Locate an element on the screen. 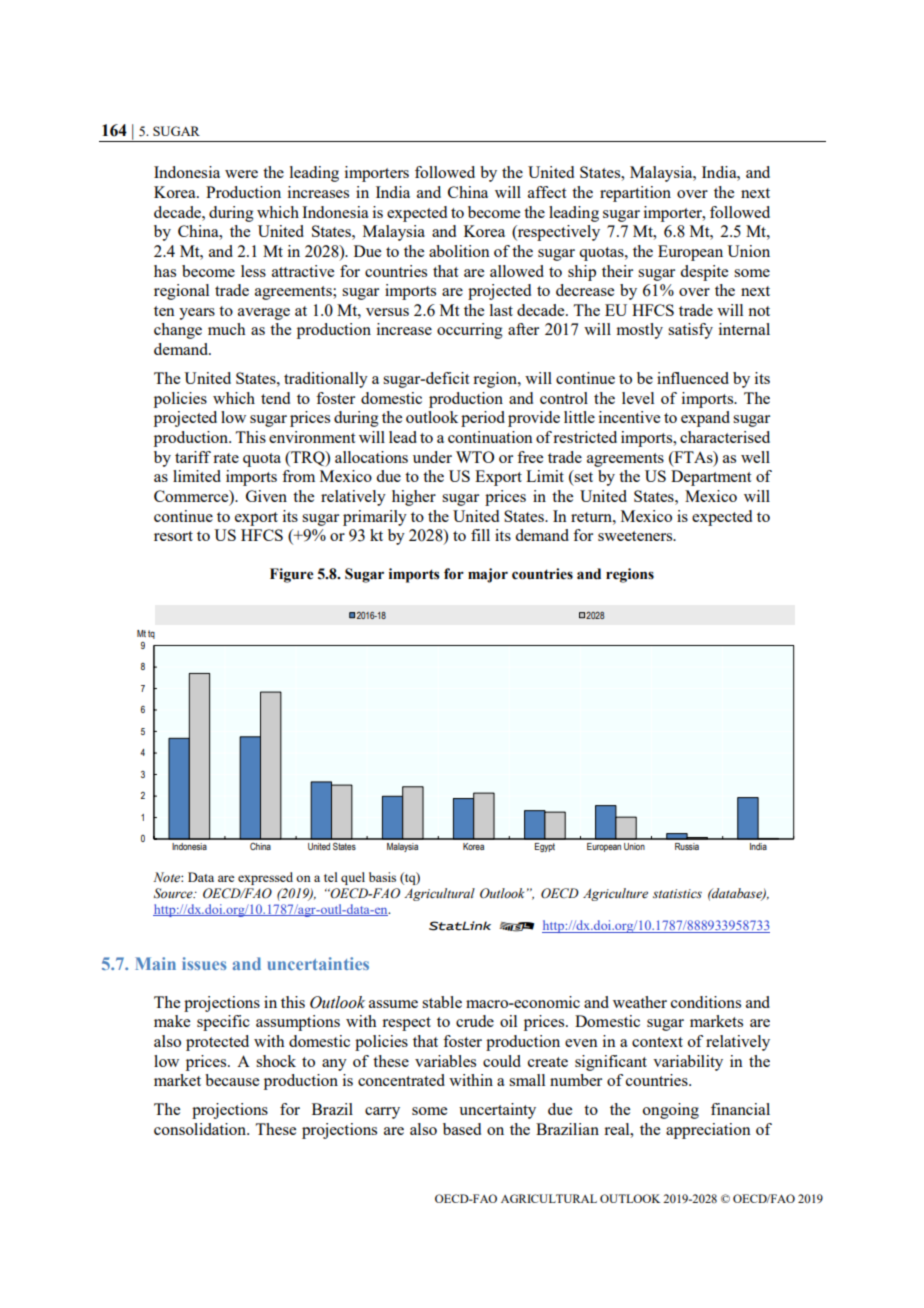  Figure is located at coordinates (292, 575).
